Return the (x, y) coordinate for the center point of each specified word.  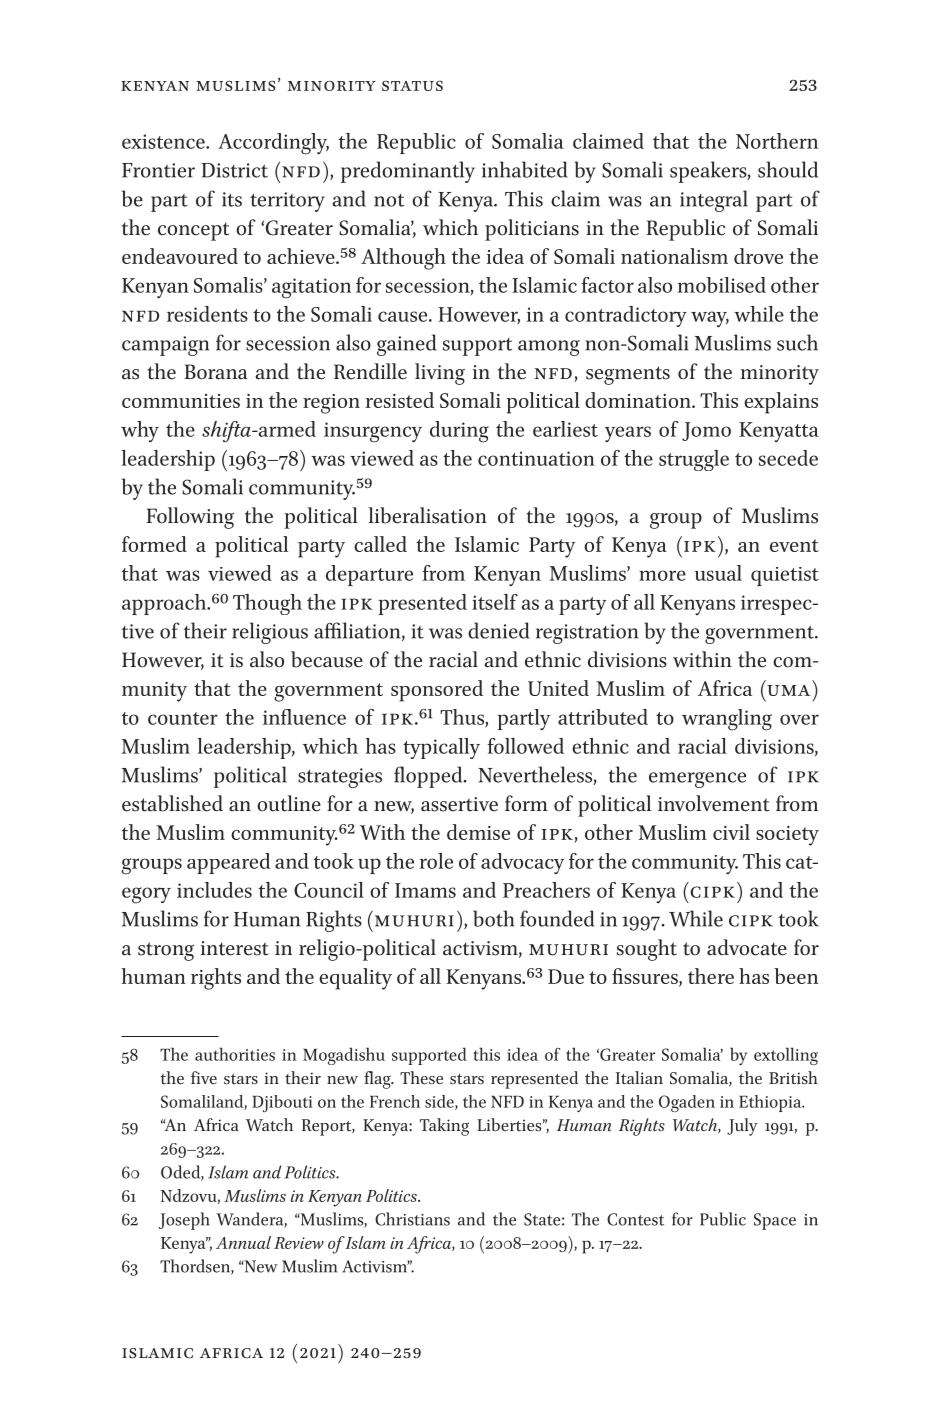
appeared (228, 863)
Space (775, 1221)
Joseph (184, 1221)
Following (190, 518)
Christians (412, 1219)
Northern (777, 141)
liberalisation (428, 515)
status (412, 86)
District (234, 170)
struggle (694, 460)
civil (731, 832)
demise (478, 832)
